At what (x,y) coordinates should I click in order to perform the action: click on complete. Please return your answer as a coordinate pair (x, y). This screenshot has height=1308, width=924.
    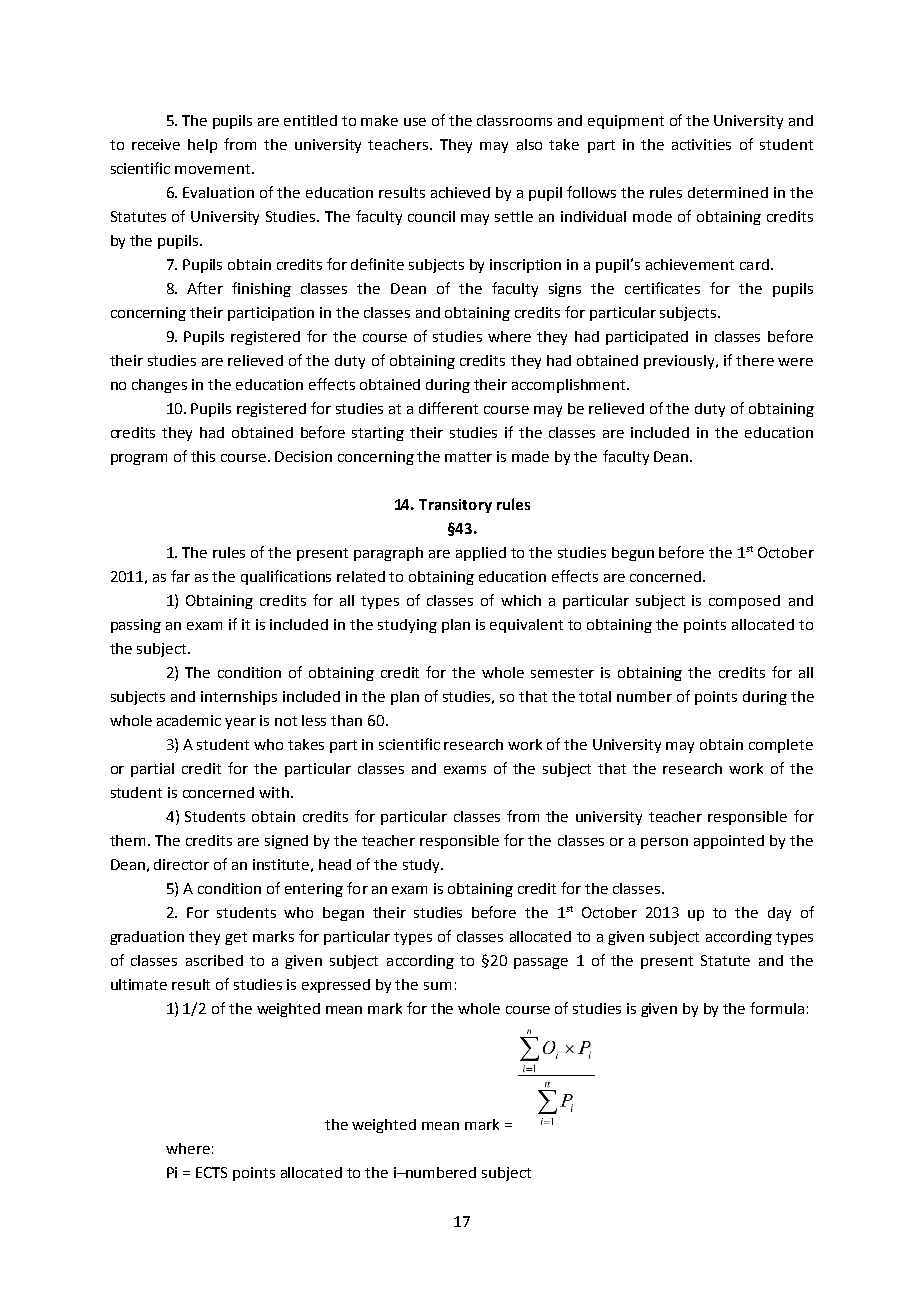
    Looking at the image, I should click on (781, 746).
